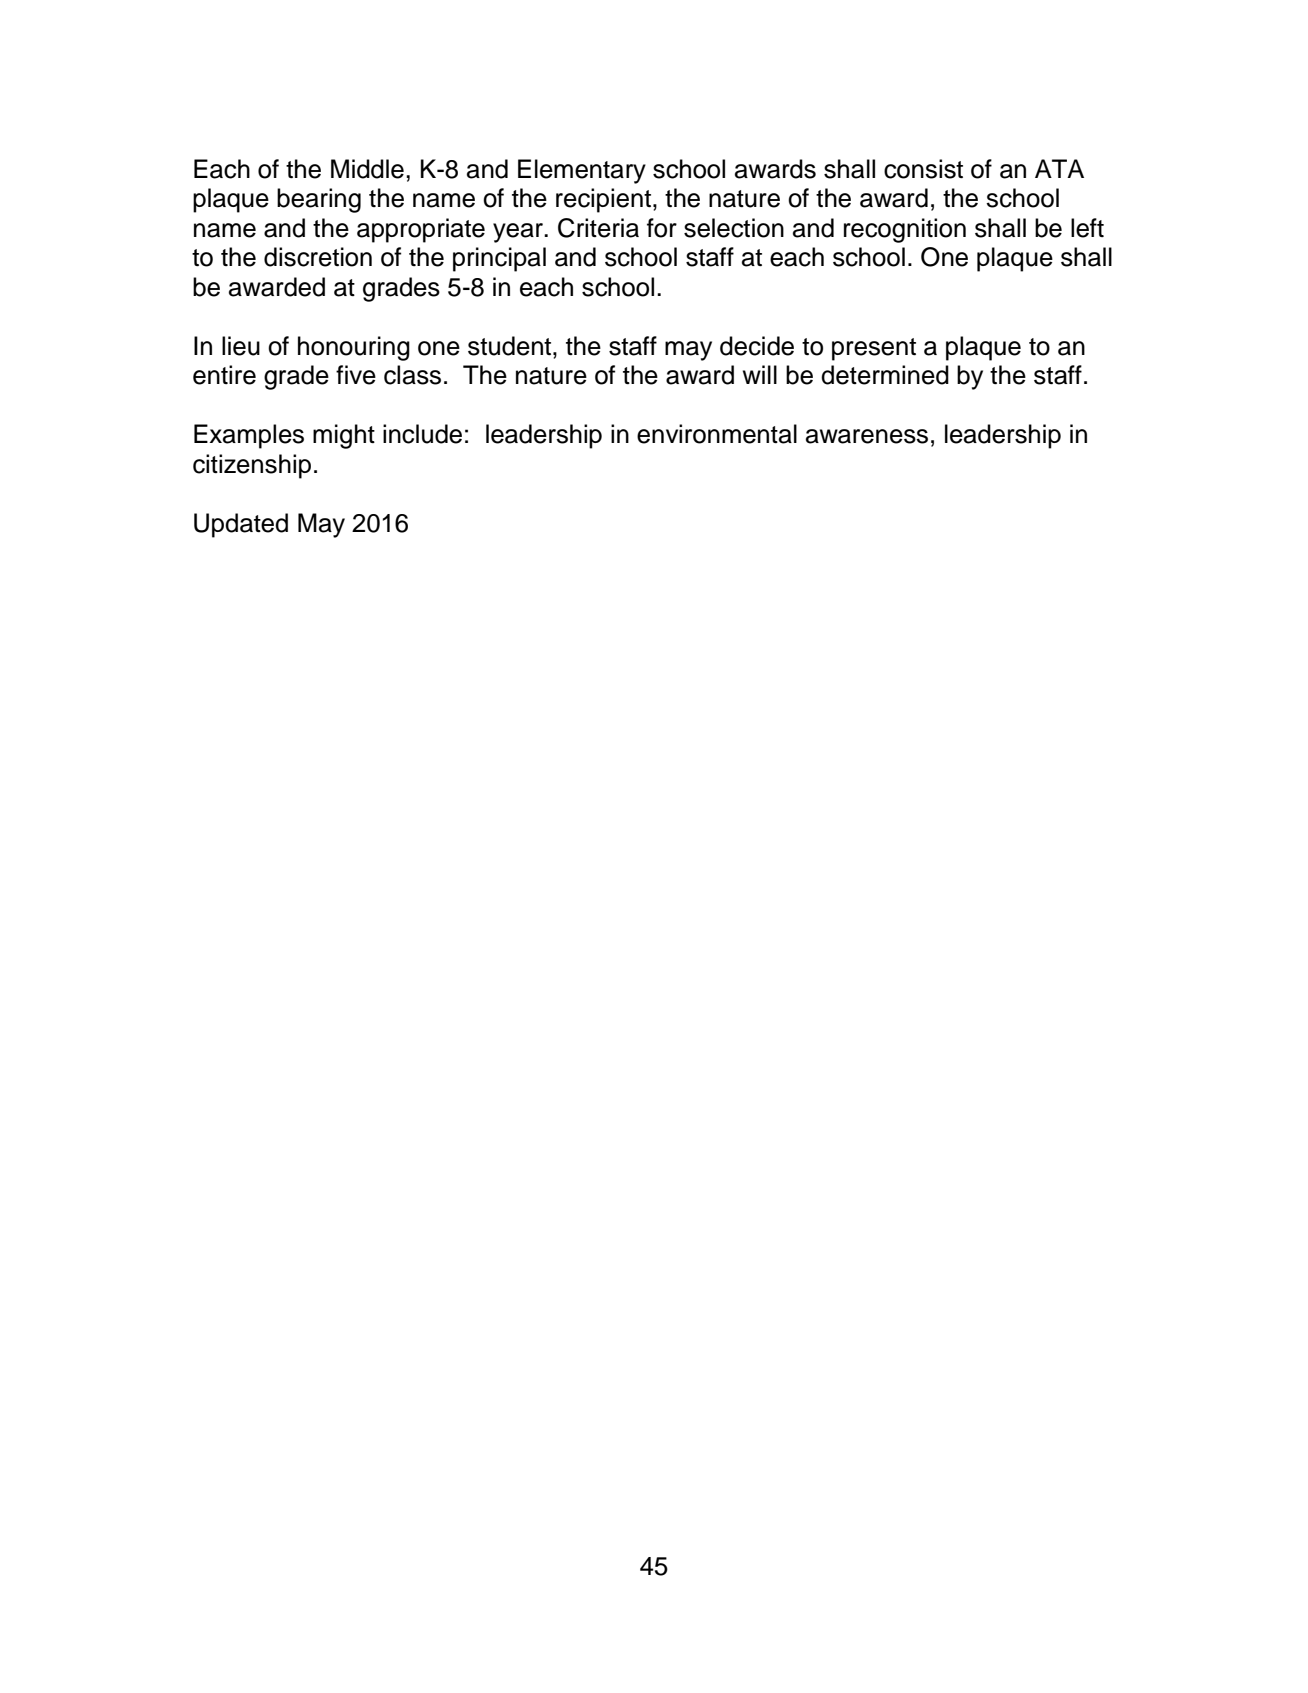 This screenshot has width=1308, height=1693. Describe the element at coordinates (905, 230) in the screenshot. I see `recognition` at that location.
